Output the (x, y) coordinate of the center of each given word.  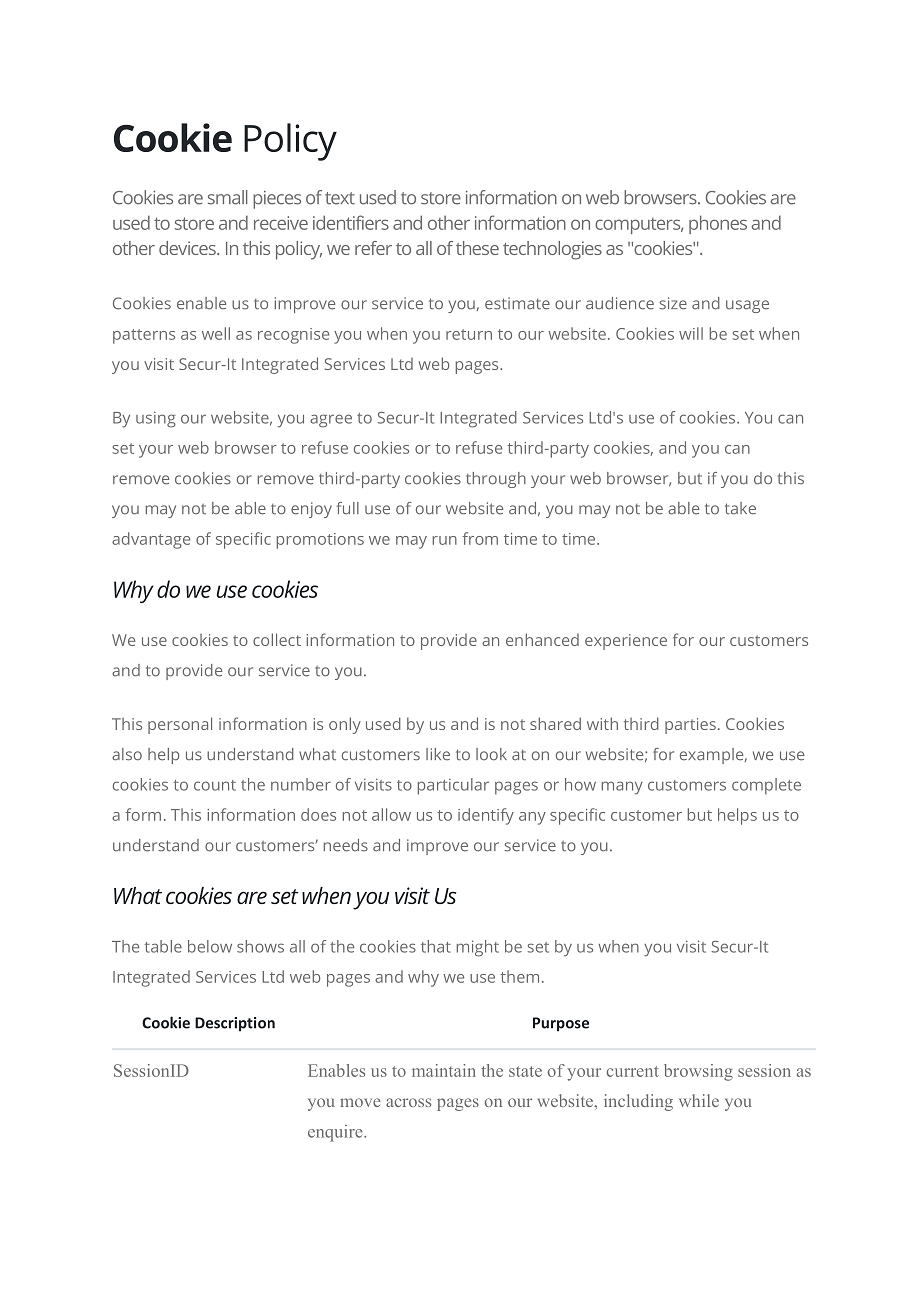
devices (188, 248)
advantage (151, 540)
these (477, 248)
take (740, 508)
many (622, 788)
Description (235, 1024)
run (445, 540)
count (215, 785)
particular (453, 786)
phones (718, 224)
